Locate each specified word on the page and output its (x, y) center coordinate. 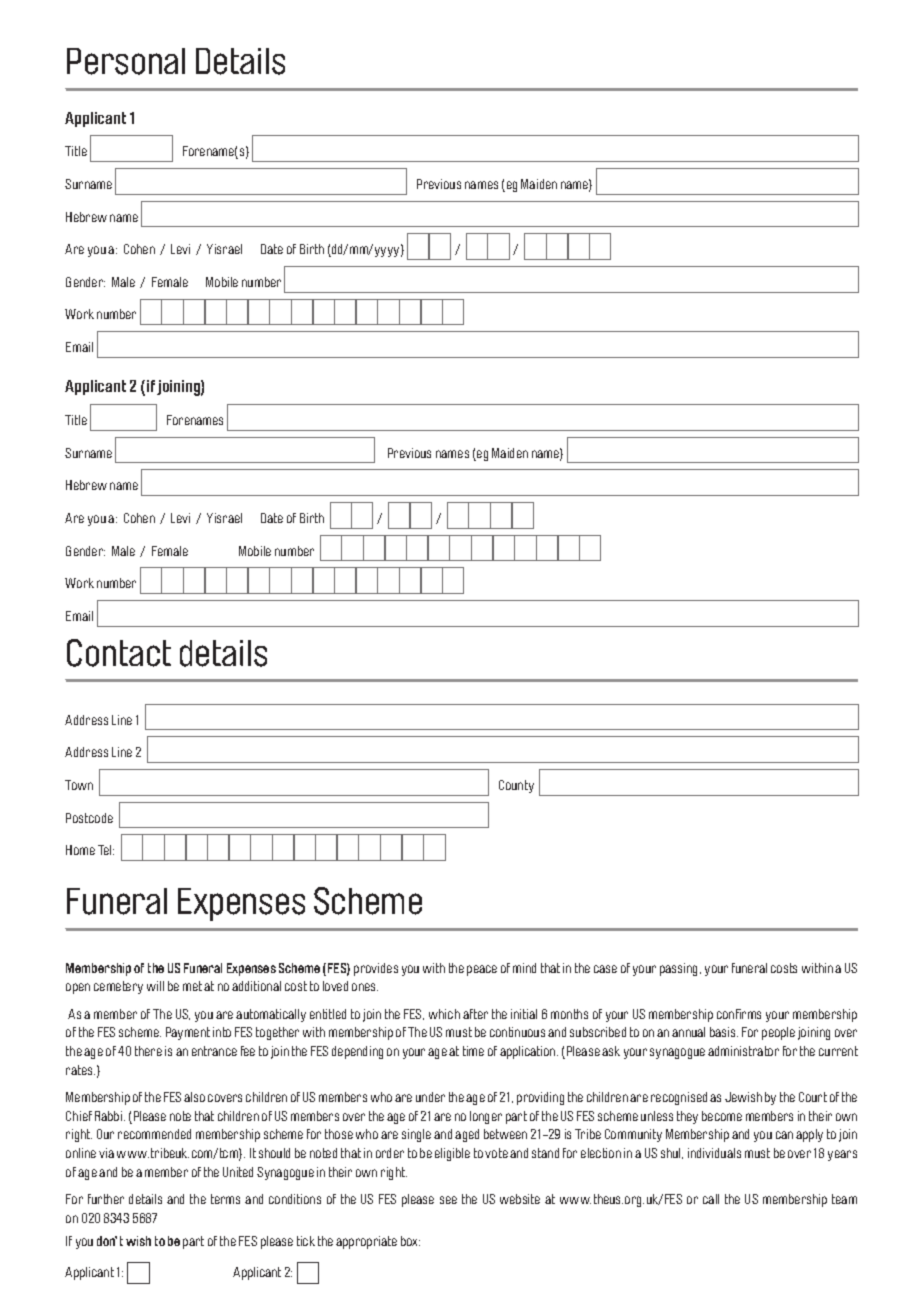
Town (79, 785)
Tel (106, 850)
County (516, 786)
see (448, 1200)
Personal (126, 61)
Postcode (89, 818)
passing (680, 969)
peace (482, 970)
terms (225, 1199)
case (605, 969)
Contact (119, 653)
